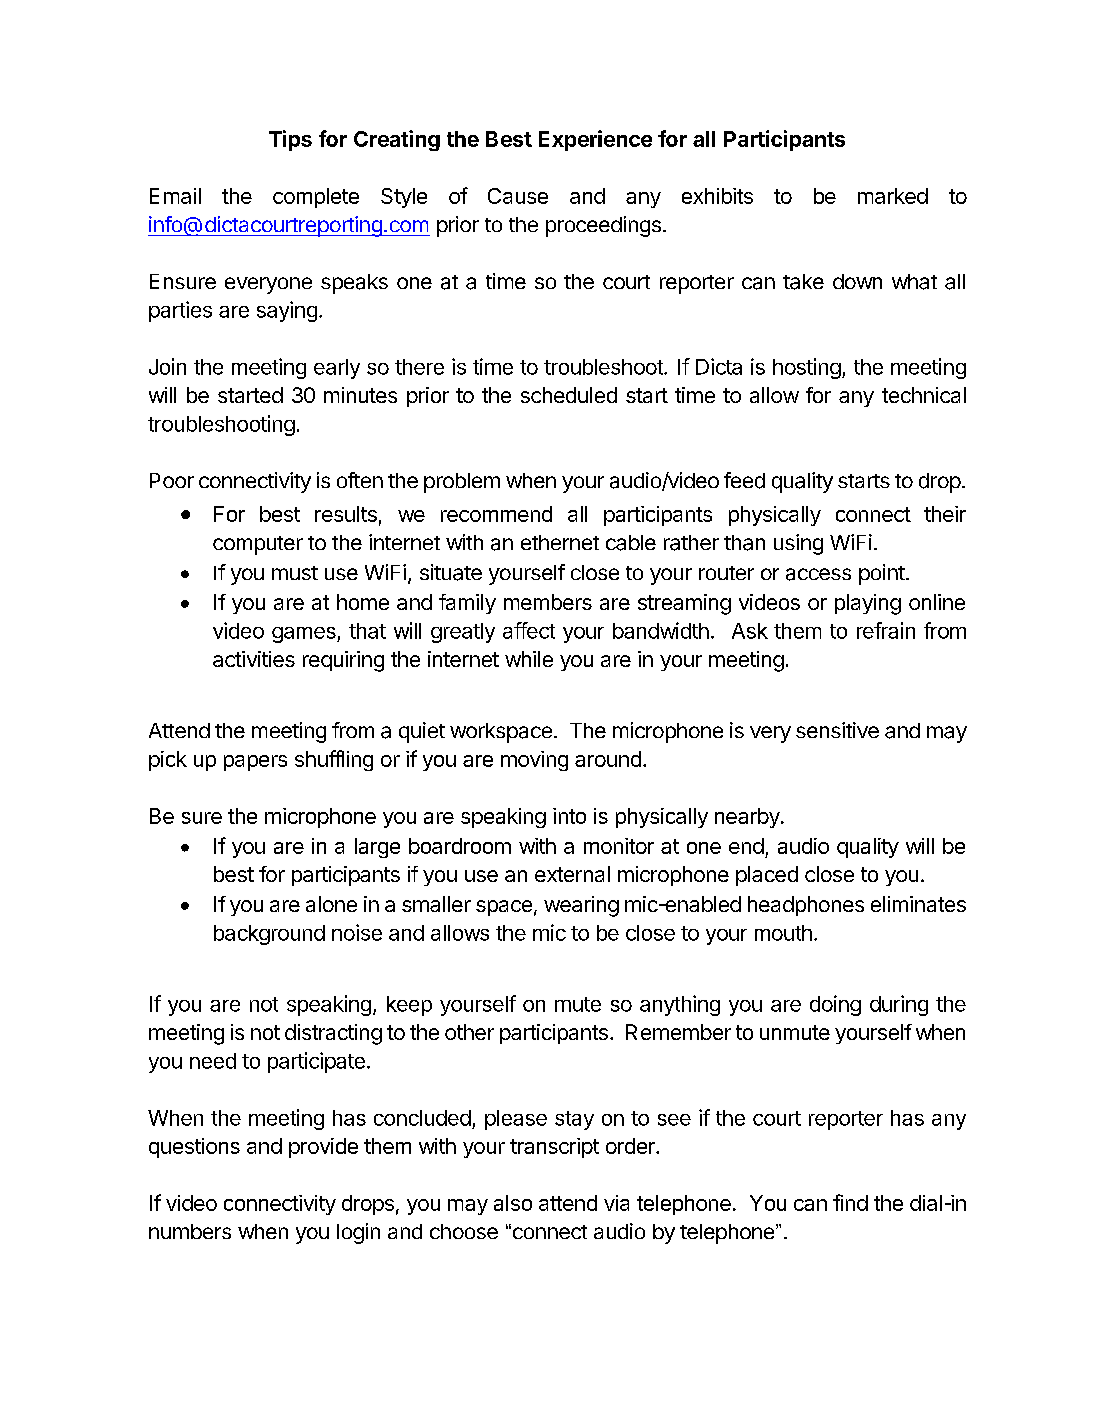 The image size is (1098, 1420). What do you see at coordinates (850, 1202) in the screenshot?
I see `find` at bounding box center [850, 1202].
